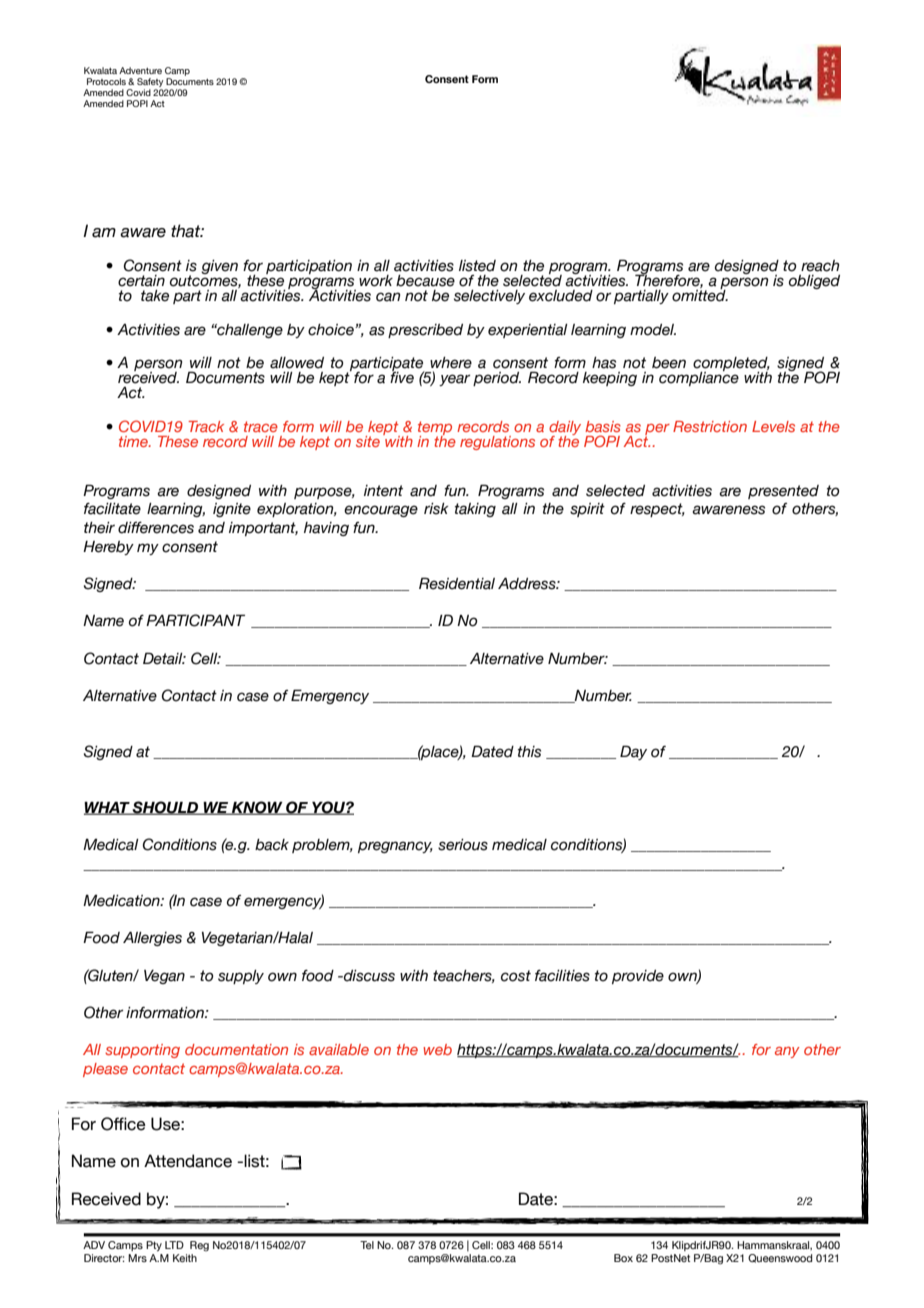 The height and width of the screenshot is (1308, 924). I want to click on Residential, so click(457, 583).
